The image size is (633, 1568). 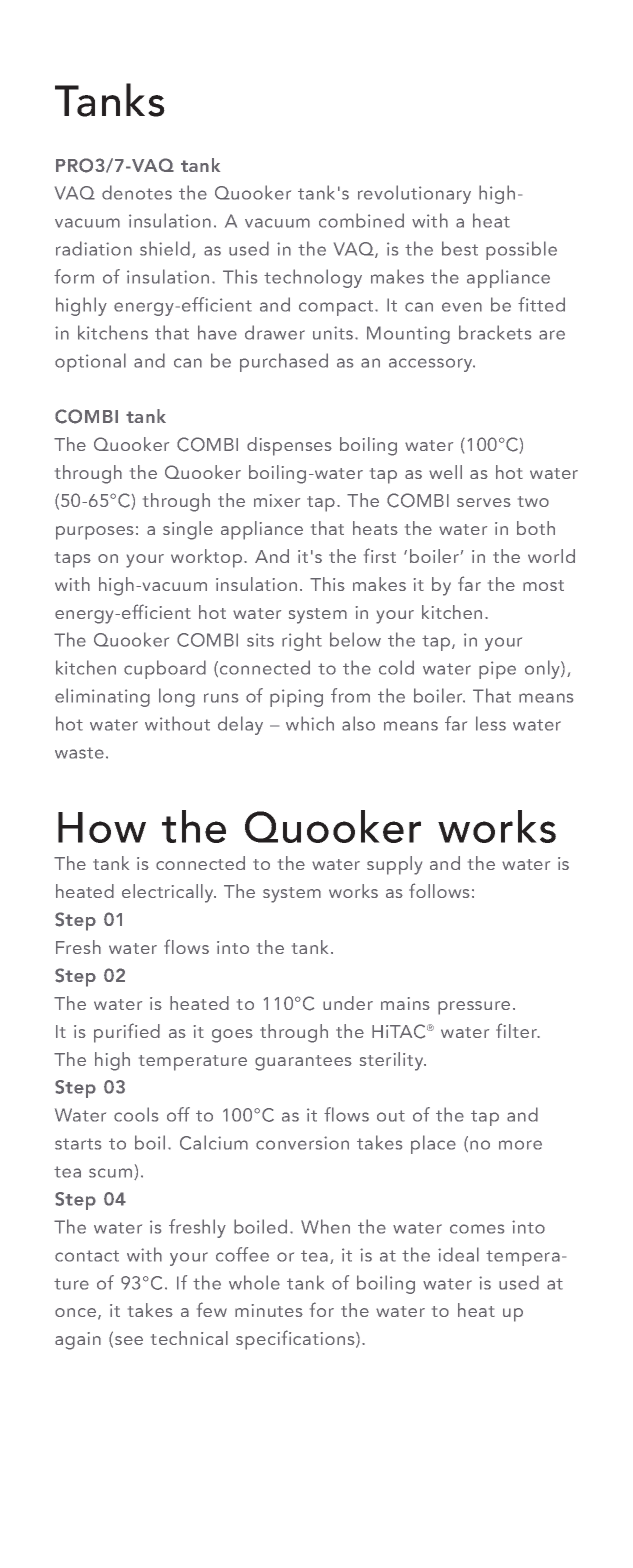 What do you see at coordinates (458, 1254) in the page?
I see `ideal` at bounding box center [458, 1254].
